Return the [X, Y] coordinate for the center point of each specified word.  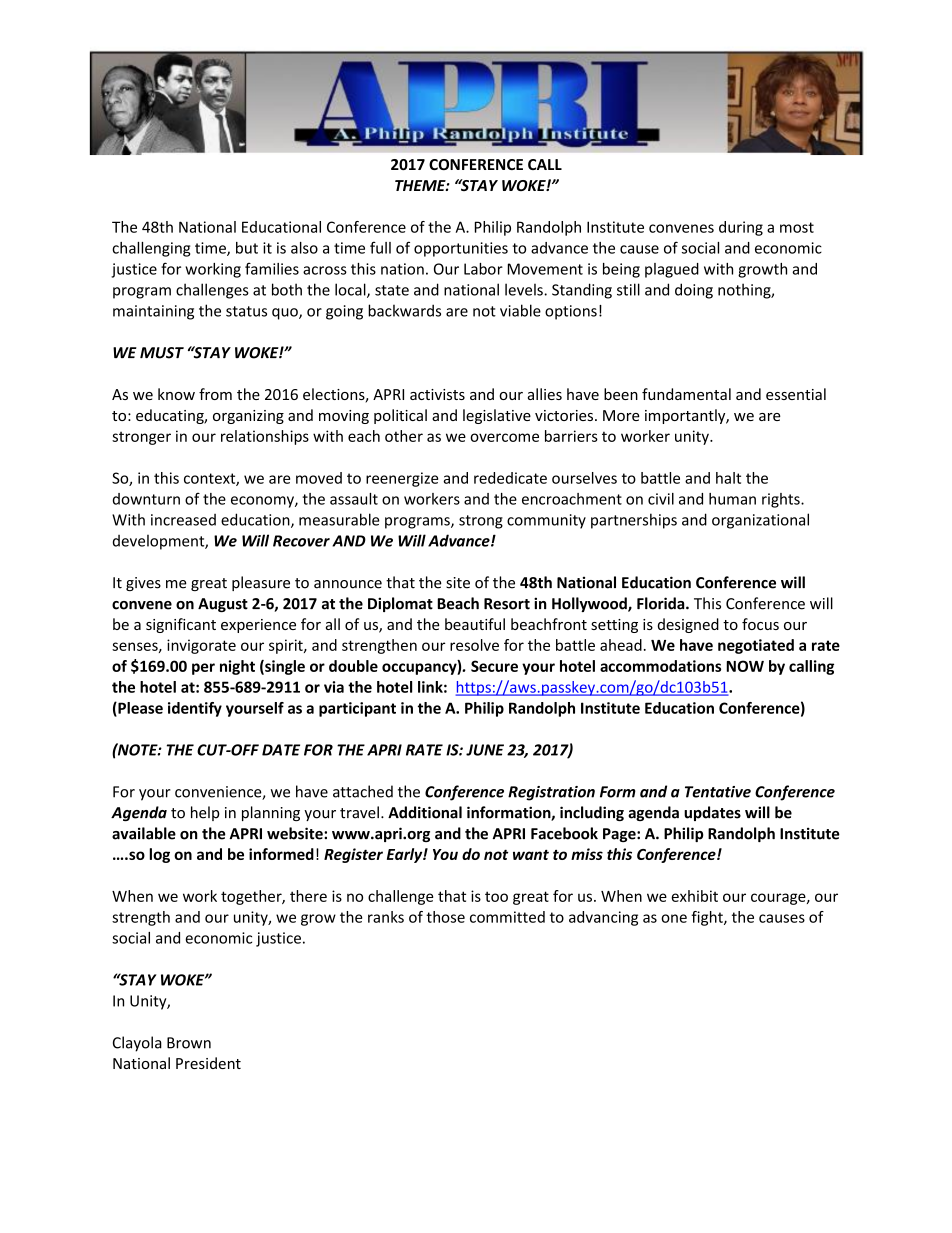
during [741, 228]
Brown [189, 1043]
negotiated [756, 646]
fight [708, 918]
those [445, 917]
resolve [474, 645]
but [247, 248]
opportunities [461, 249]
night [237, 667]
